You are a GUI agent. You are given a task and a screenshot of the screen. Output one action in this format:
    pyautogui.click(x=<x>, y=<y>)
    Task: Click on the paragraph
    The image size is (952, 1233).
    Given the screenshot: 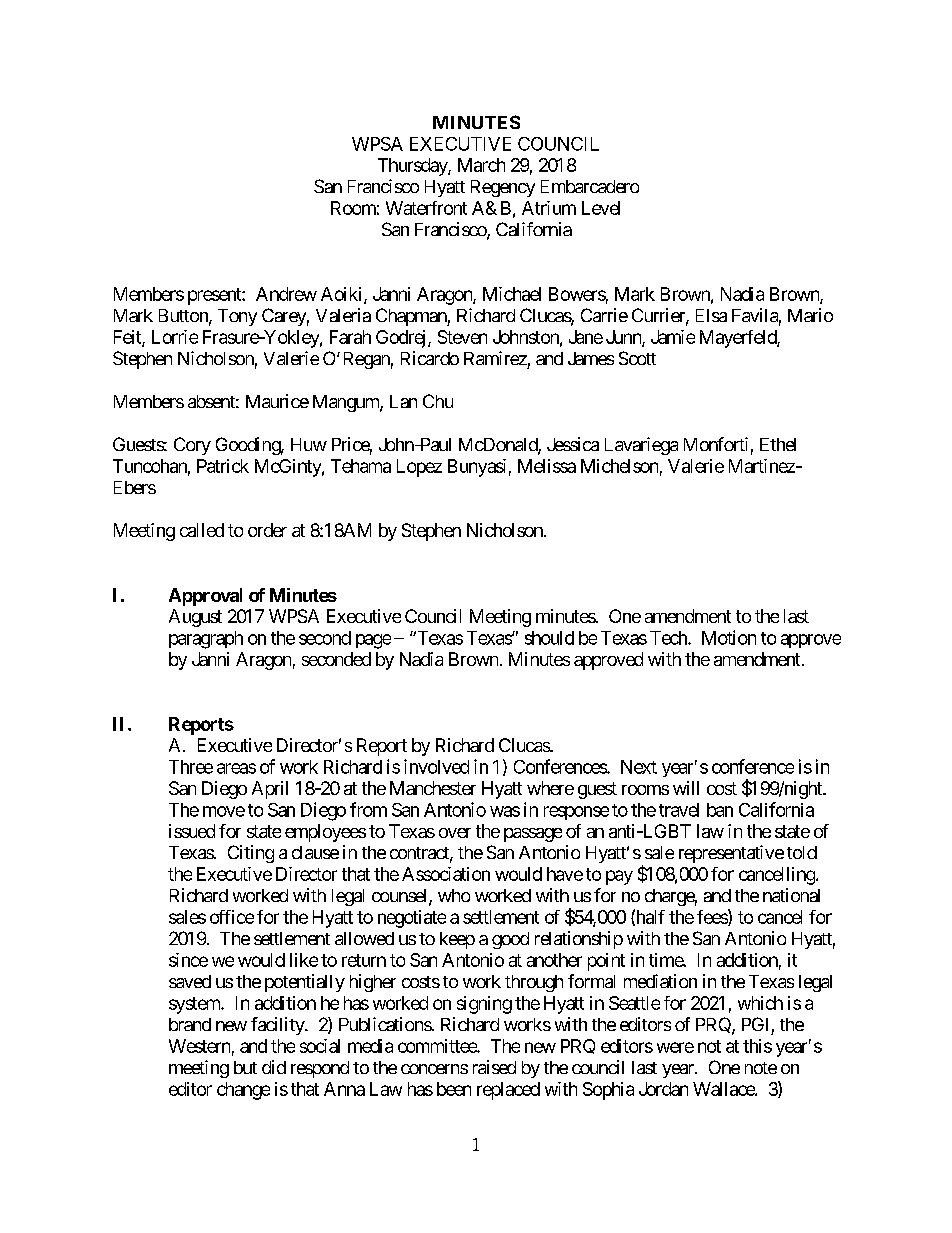 What is the action you would take?
    pyautogui.click(x=206, y=640)
